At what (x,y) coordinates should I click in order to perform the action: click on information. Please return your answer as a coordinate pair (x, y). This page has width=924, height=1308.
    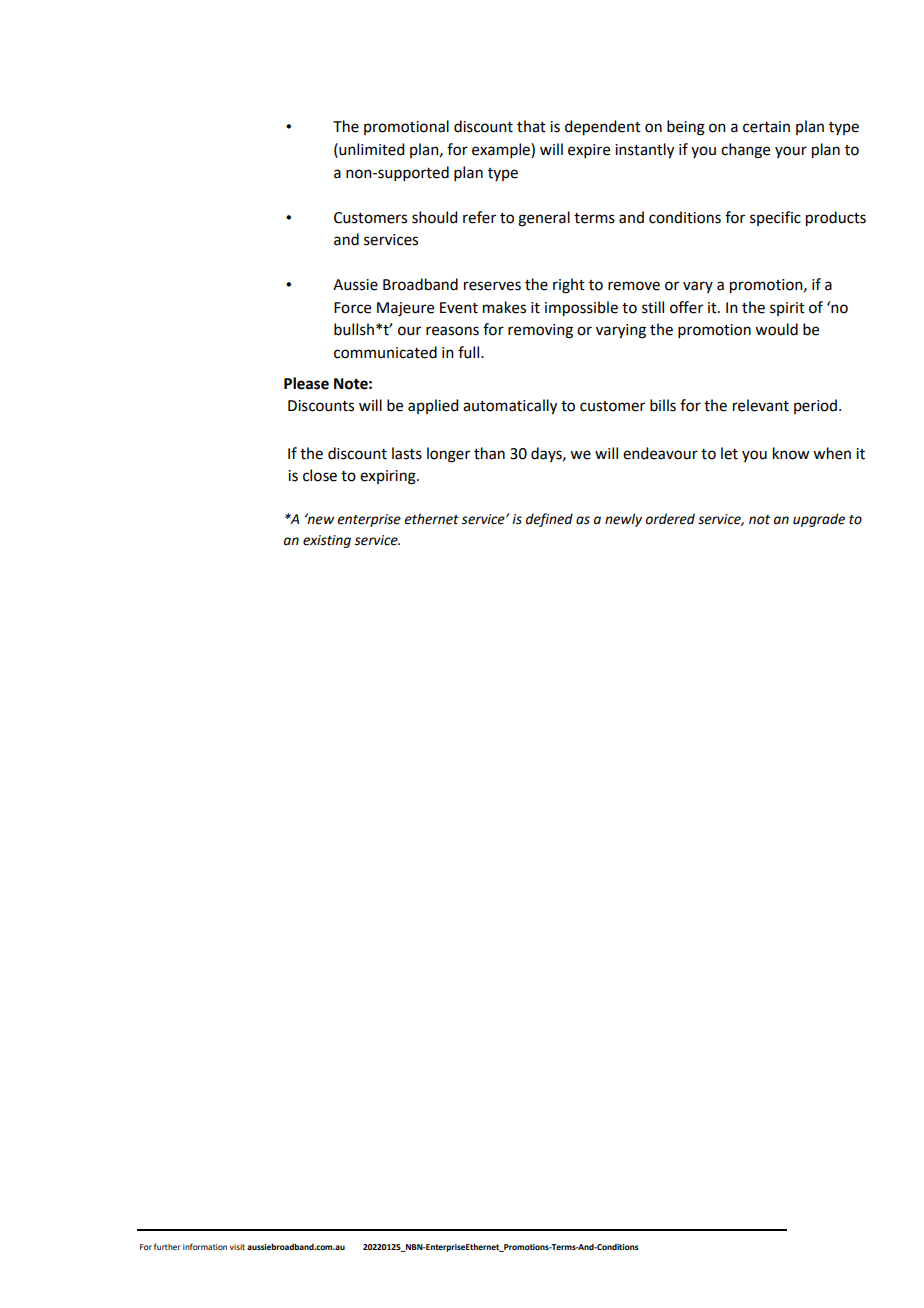
    Looking at the image, I should click on (205, 1246).
